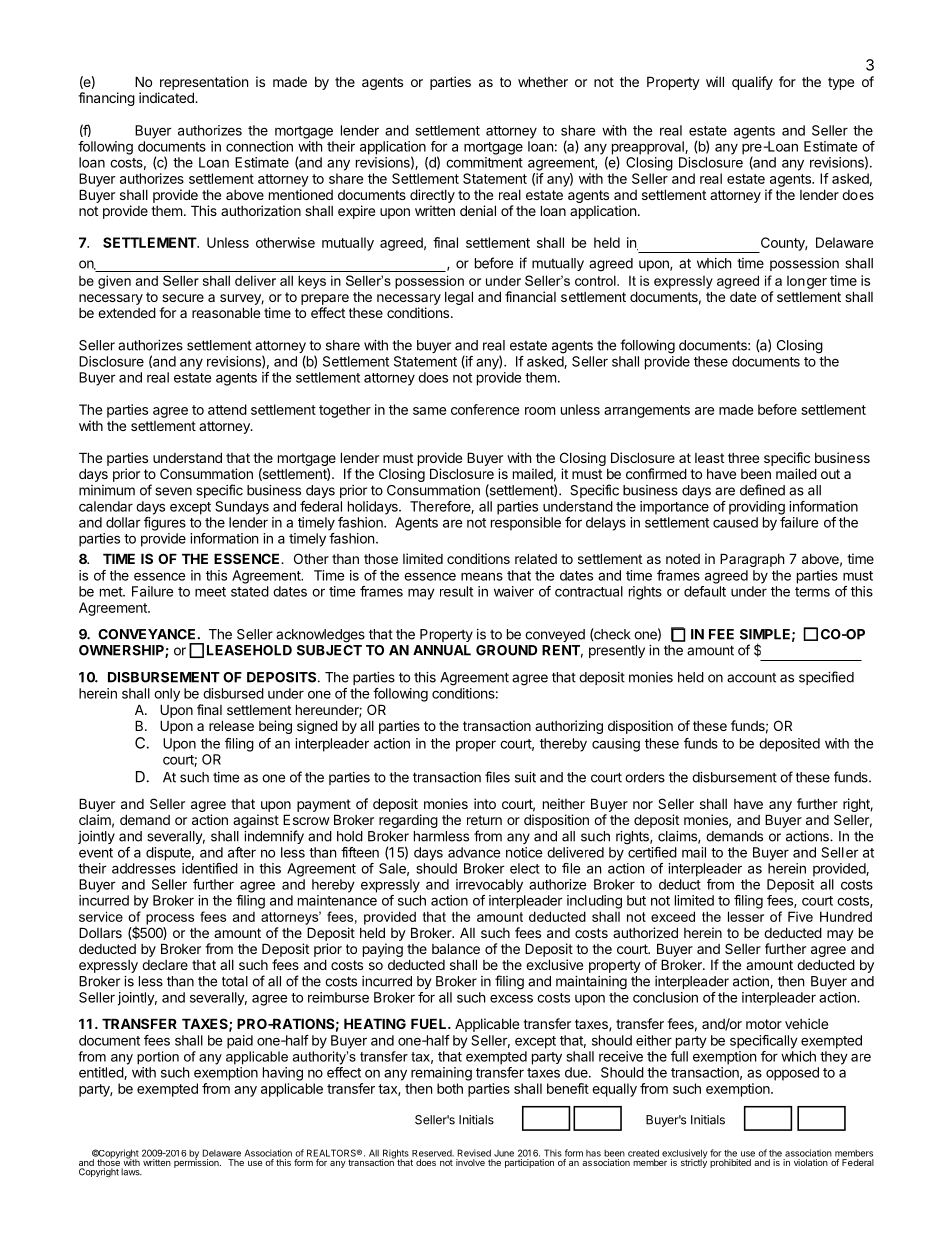 The width and height of the screenshot is (952, 1233). I want to click on prohibited, so click(730, 1163).
